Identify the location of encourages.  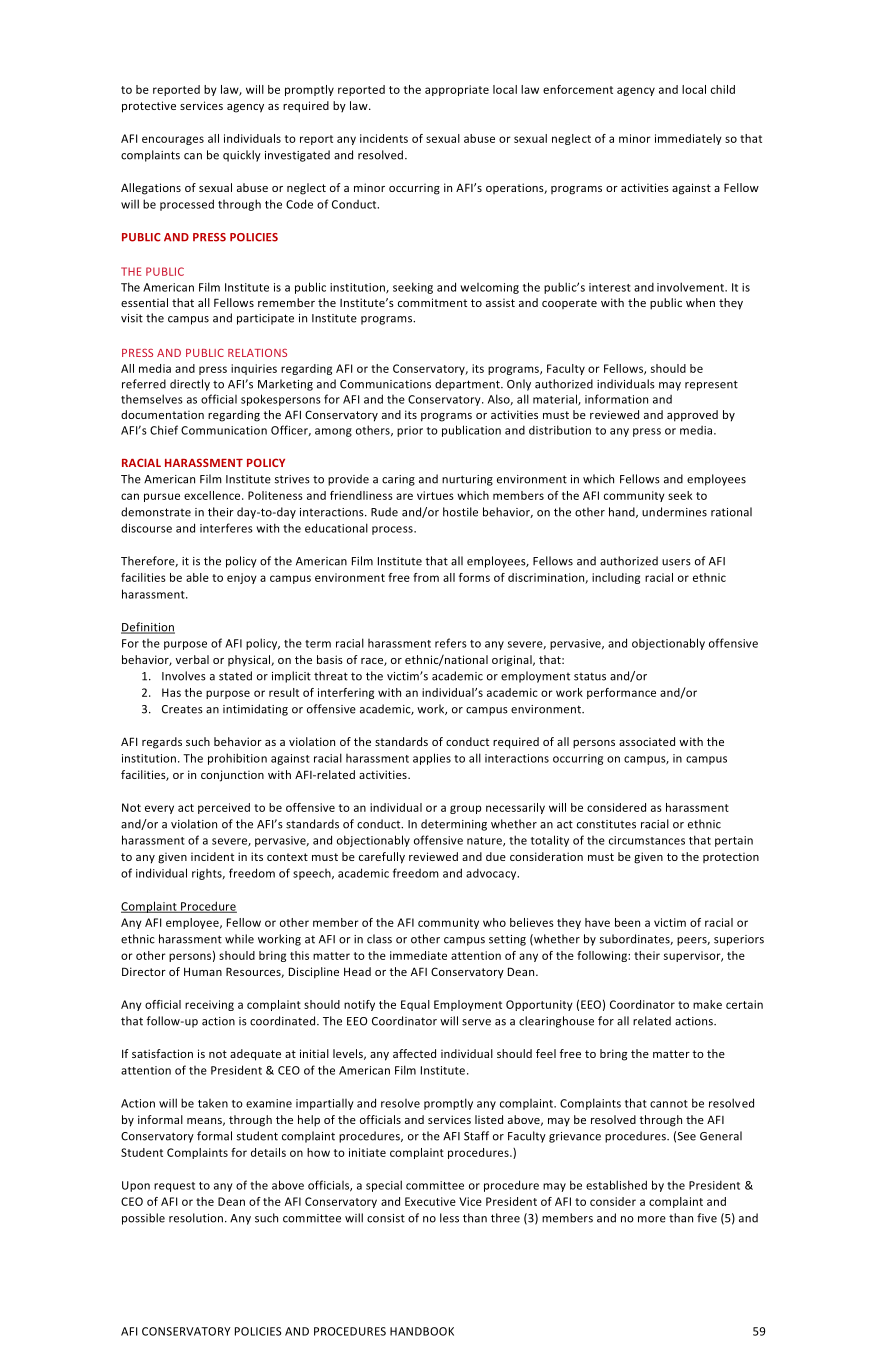
(173, 140).
